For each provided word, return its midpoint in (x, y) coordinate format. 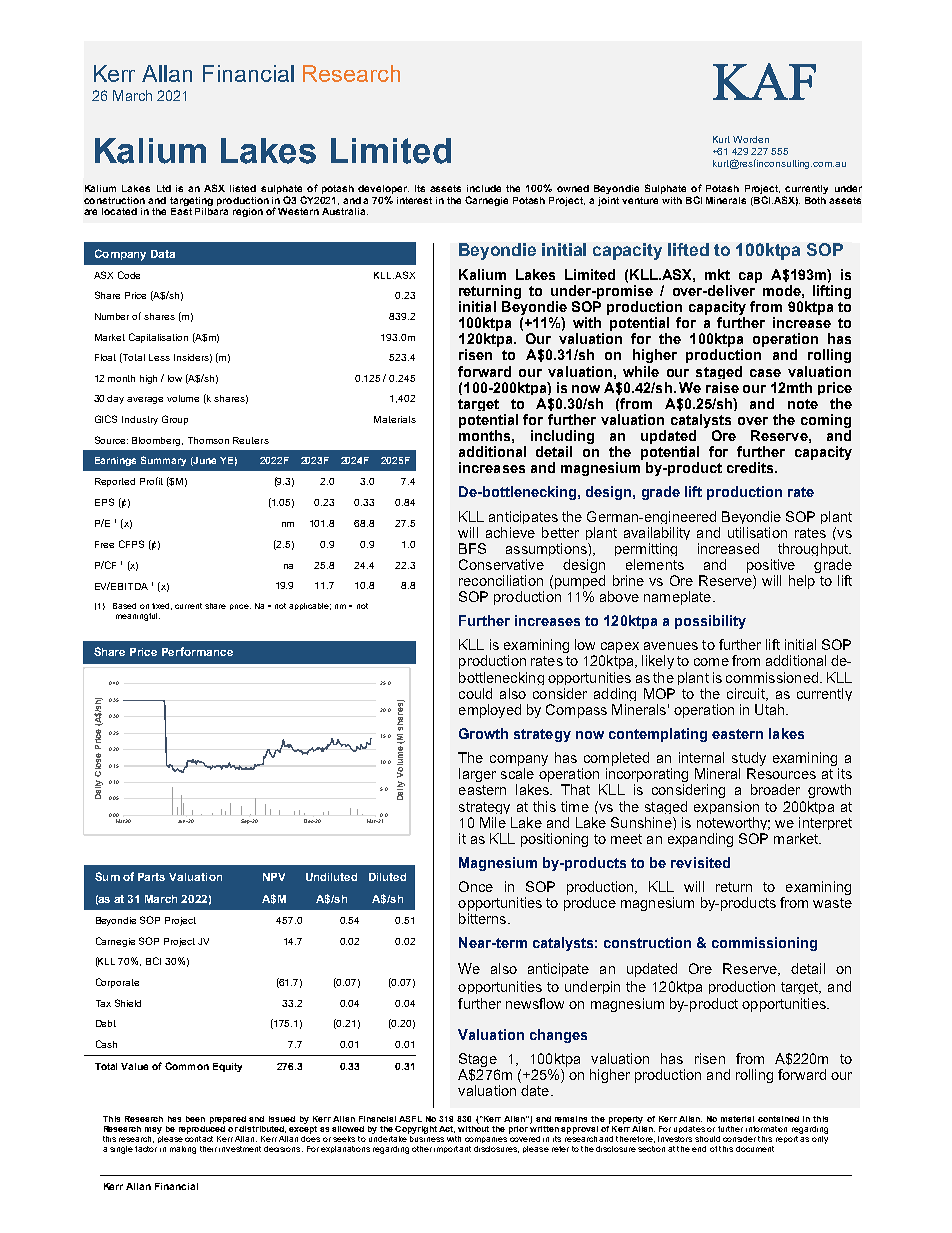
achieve (510, 532)
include (484, 188)
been (195, 1119)
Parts (151, 877)
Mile (493, 822)
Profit (151, 481)
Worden (751, 139)
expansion (726, 807)
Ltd (164, 188)
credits (751, 467)
